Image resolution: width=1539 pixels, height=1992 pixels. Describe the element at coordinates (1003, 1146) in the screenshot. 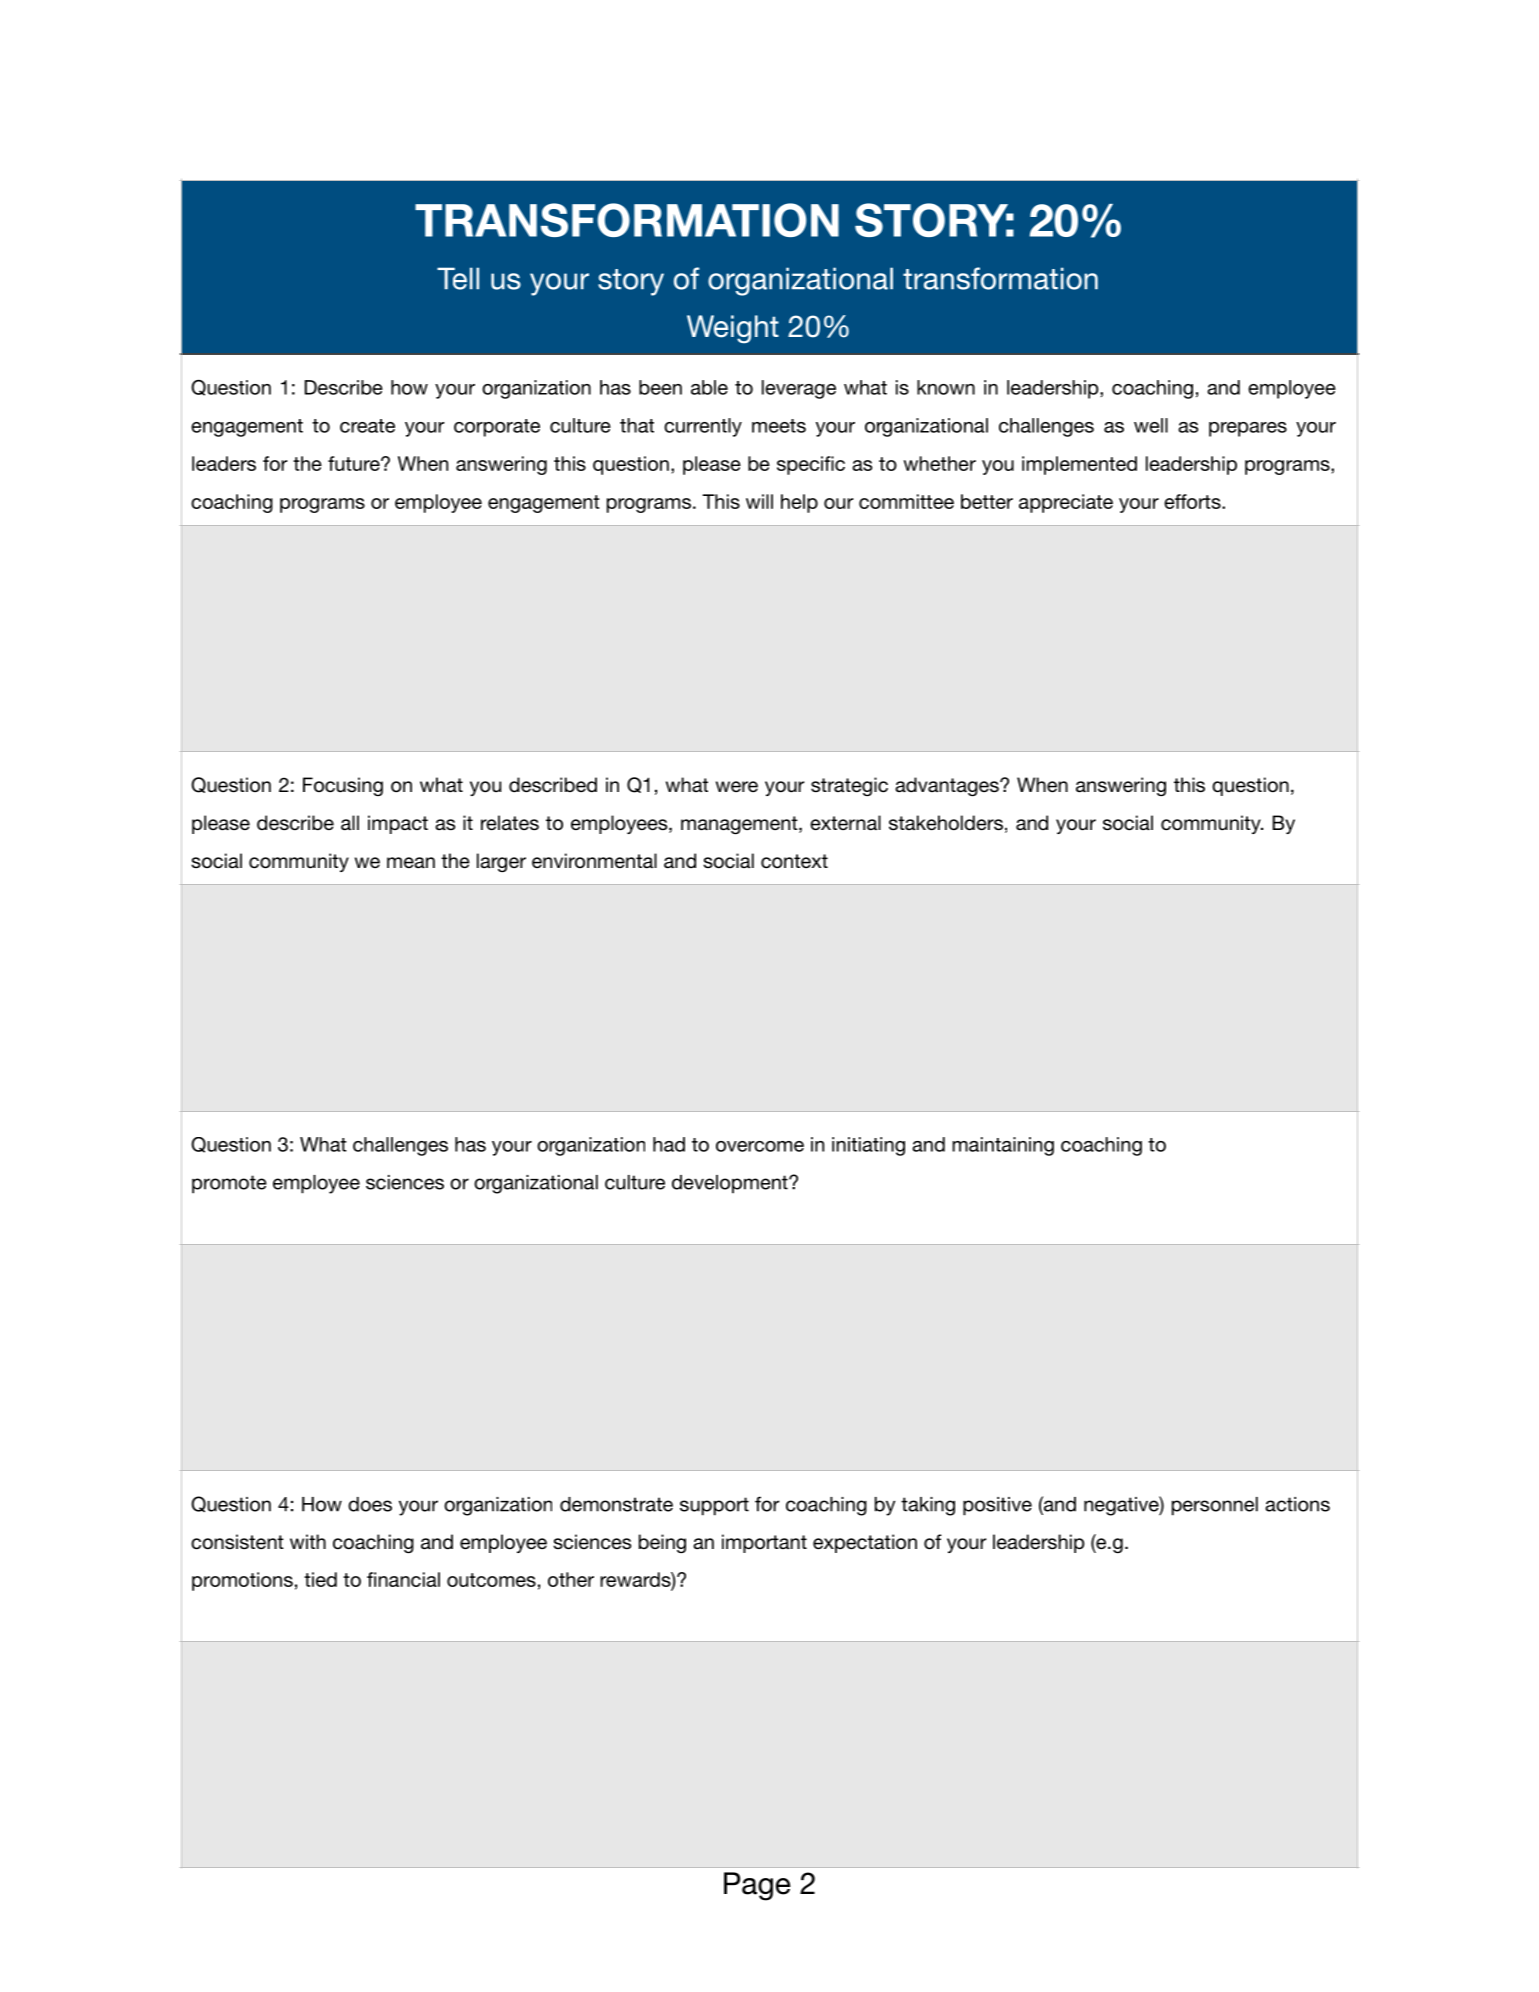

I see `maintaining` at that location.
